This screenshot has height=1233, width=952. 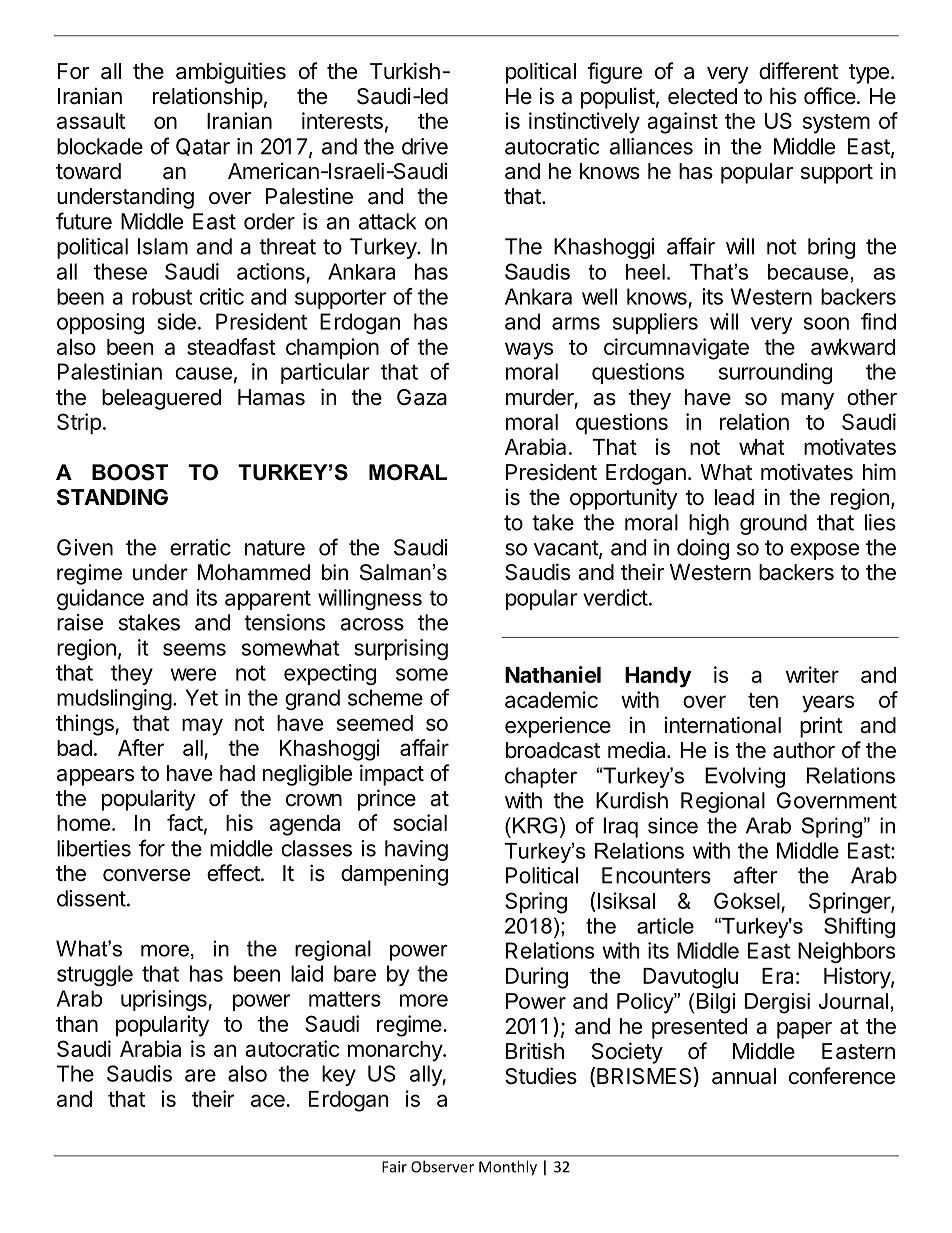 What do you see at coordinates (830, 96) in the screenshot?
I see `office` at bounding box center [830, 96].
